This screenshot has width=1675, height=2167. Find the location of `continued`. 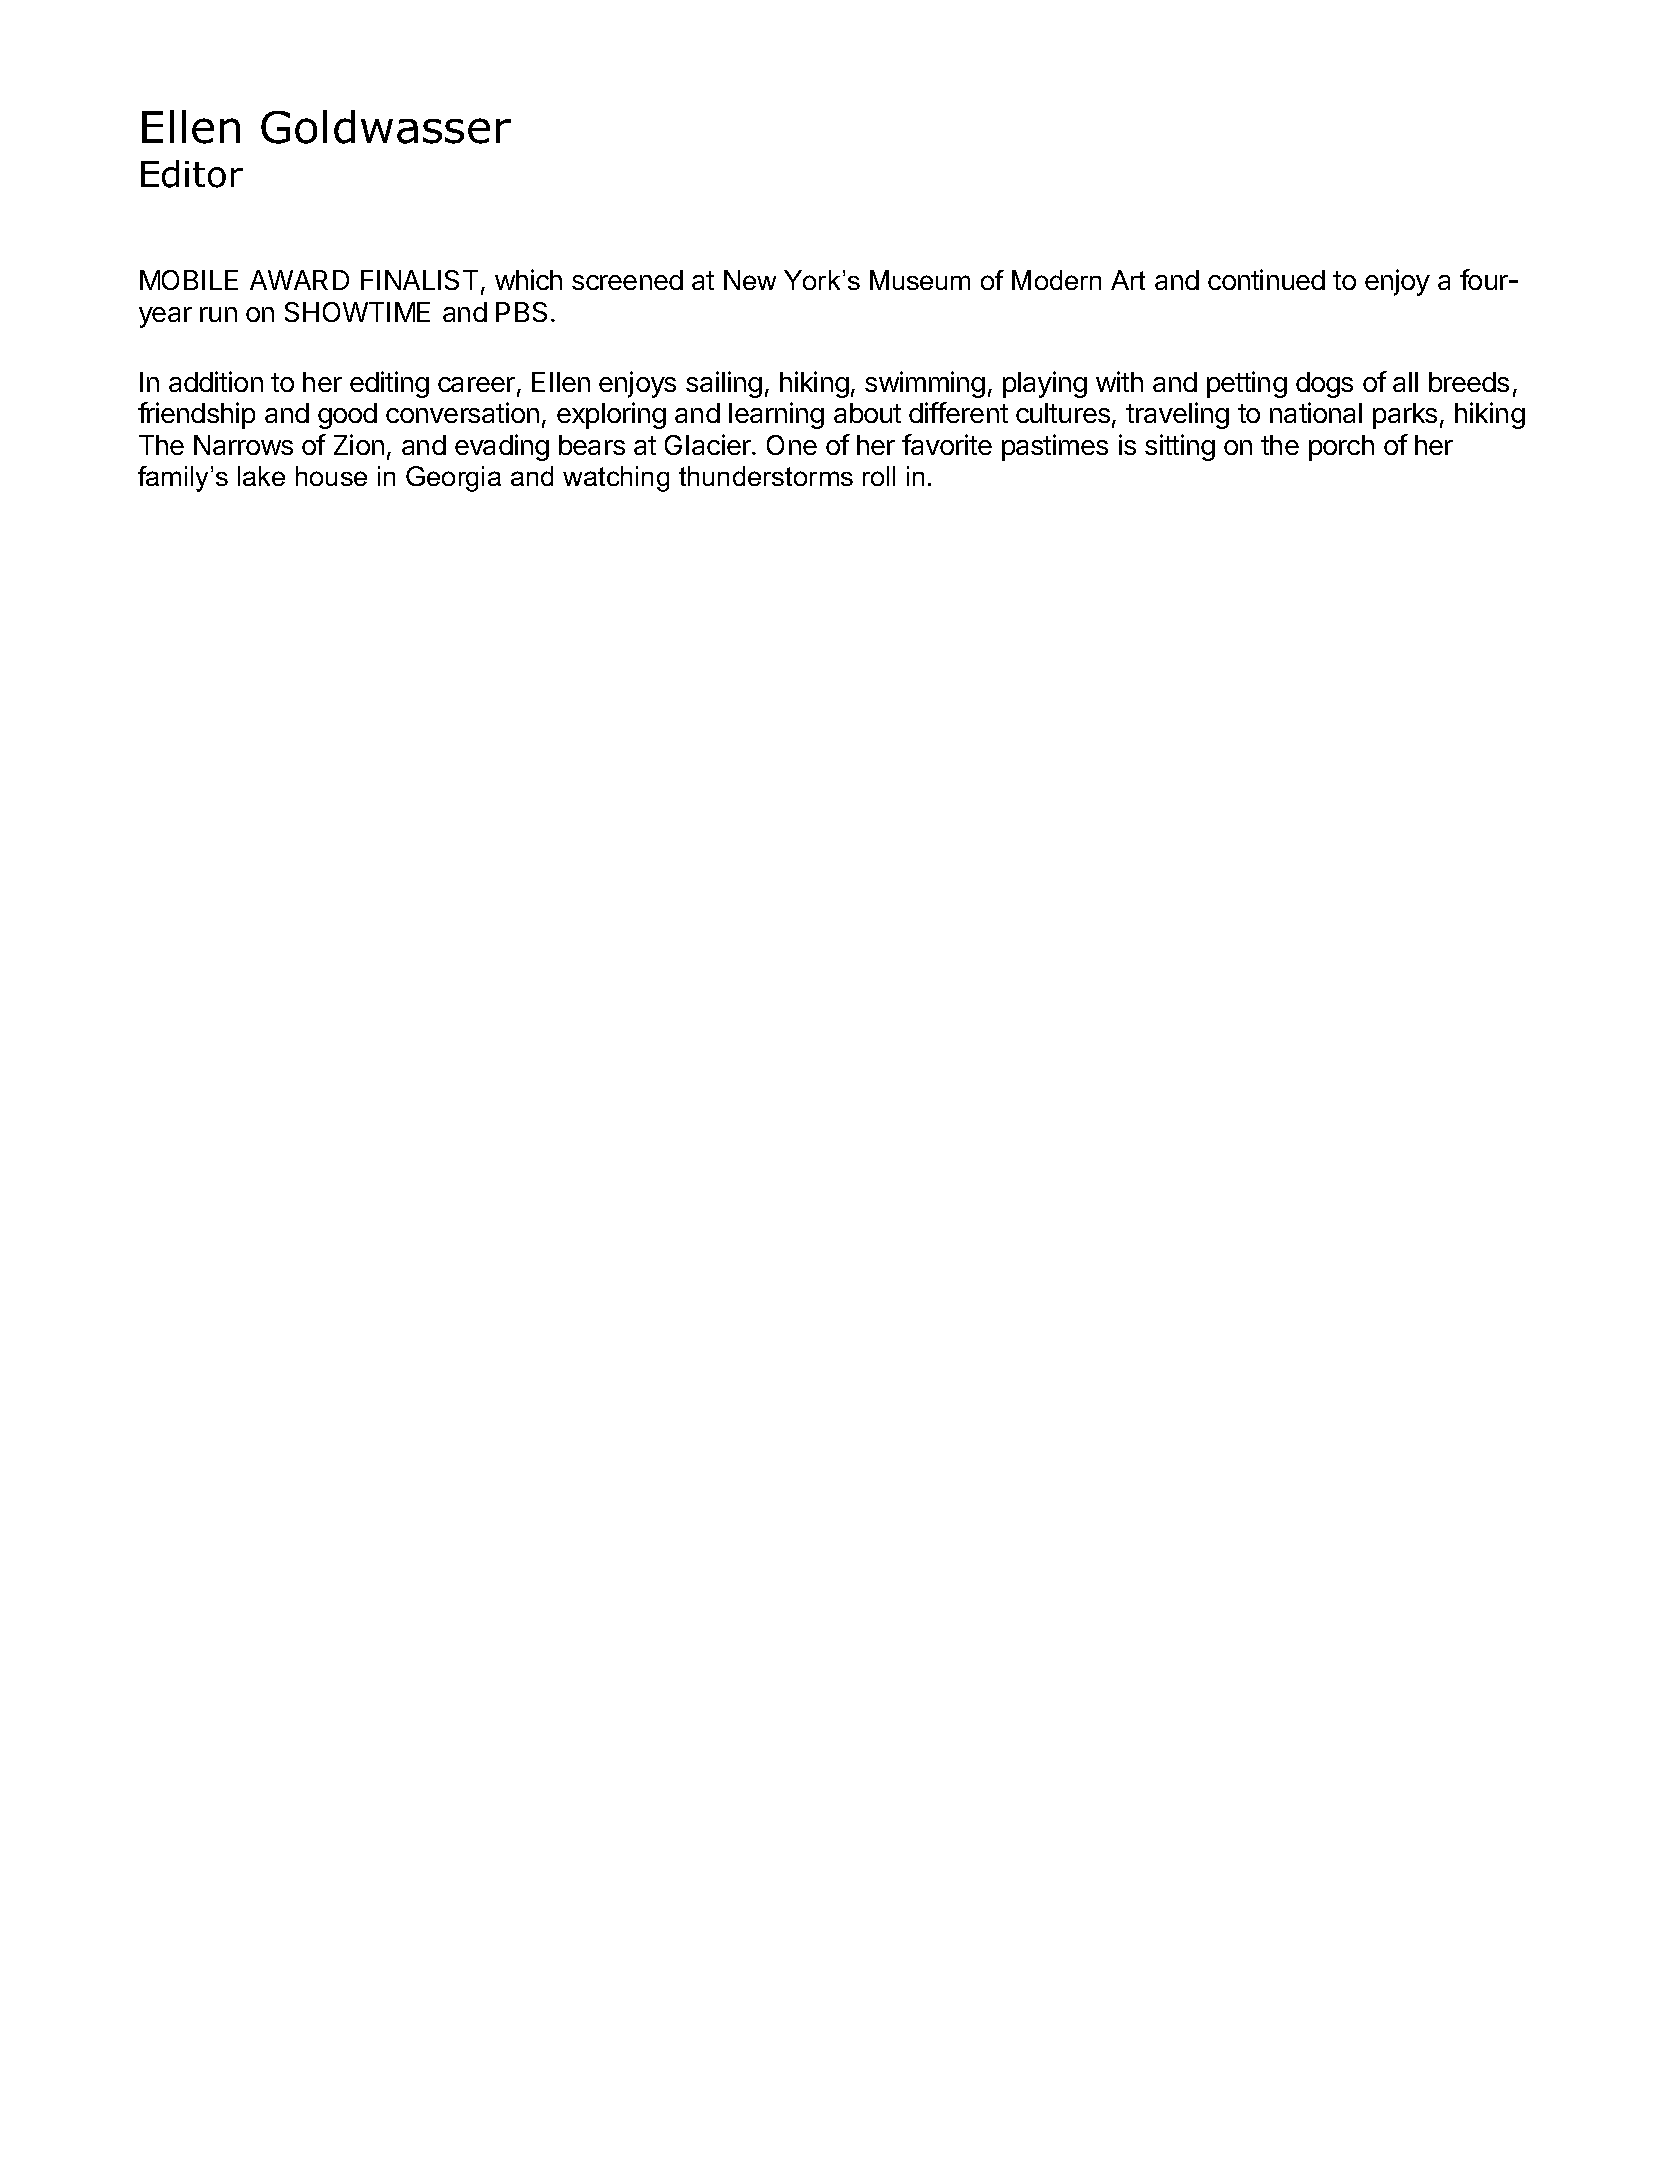

continued is located at coordinates (1266, 279).
